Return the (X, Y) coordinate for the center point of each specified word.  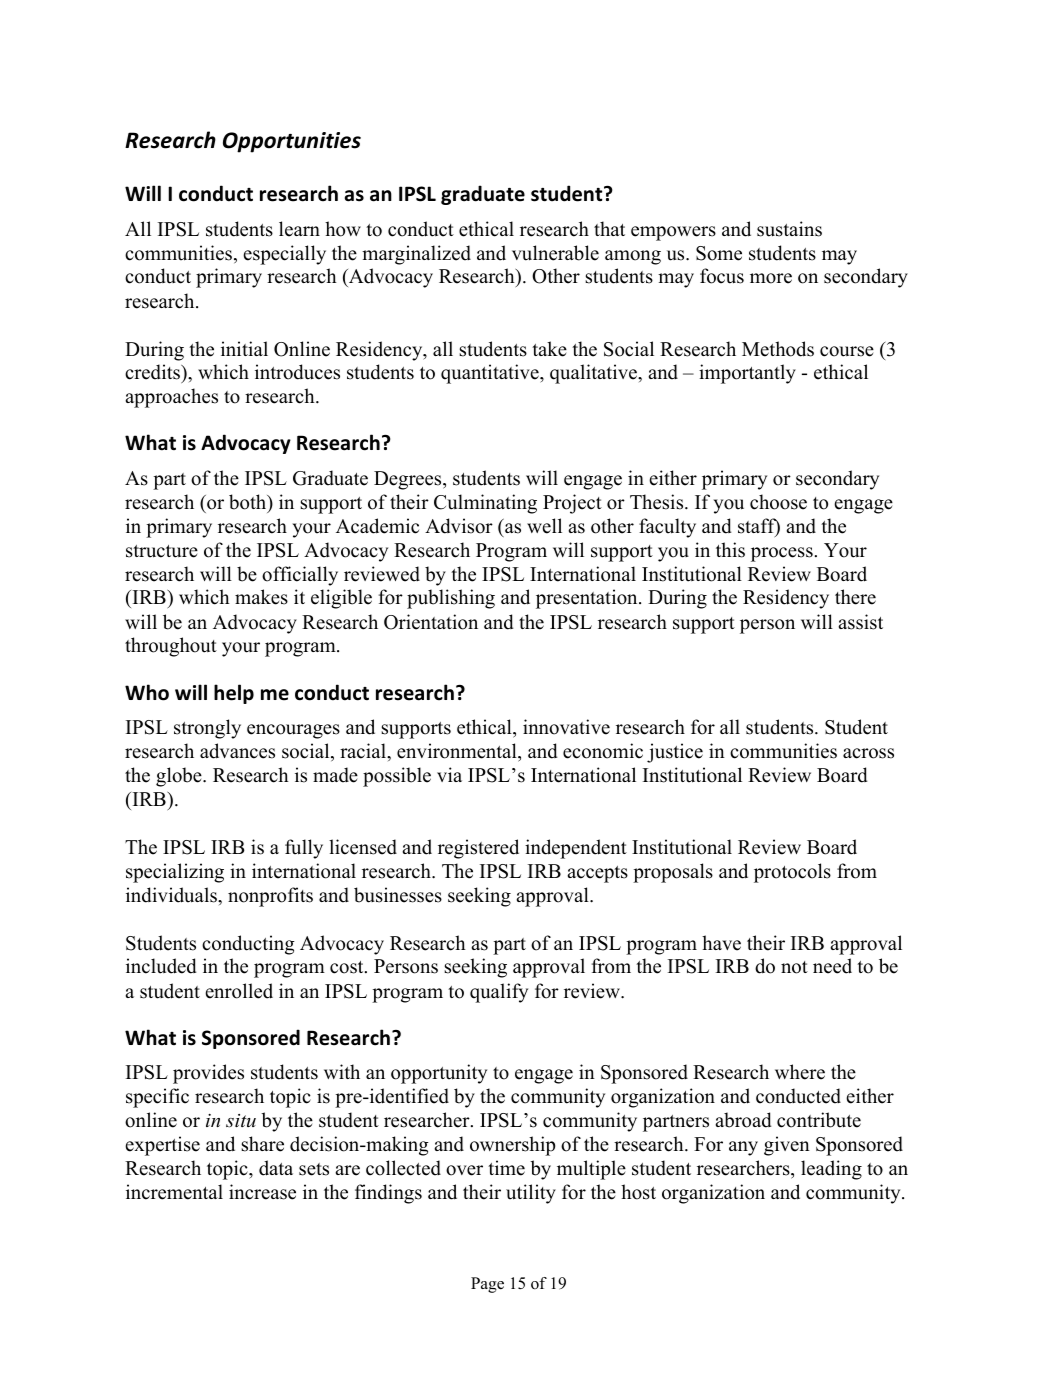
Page (487, 1285)
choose (778, 502)
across (868, 753)
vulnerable (555, 253)
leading (831, 1170)
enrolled (239, 991)
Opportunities (292, 142)
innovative (566, 727)
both (249, 503)
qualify (499, 993)
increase (262, 1192)
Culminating (485, 504)
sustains (789, 229)
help (234, 694)
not (794, 967)
